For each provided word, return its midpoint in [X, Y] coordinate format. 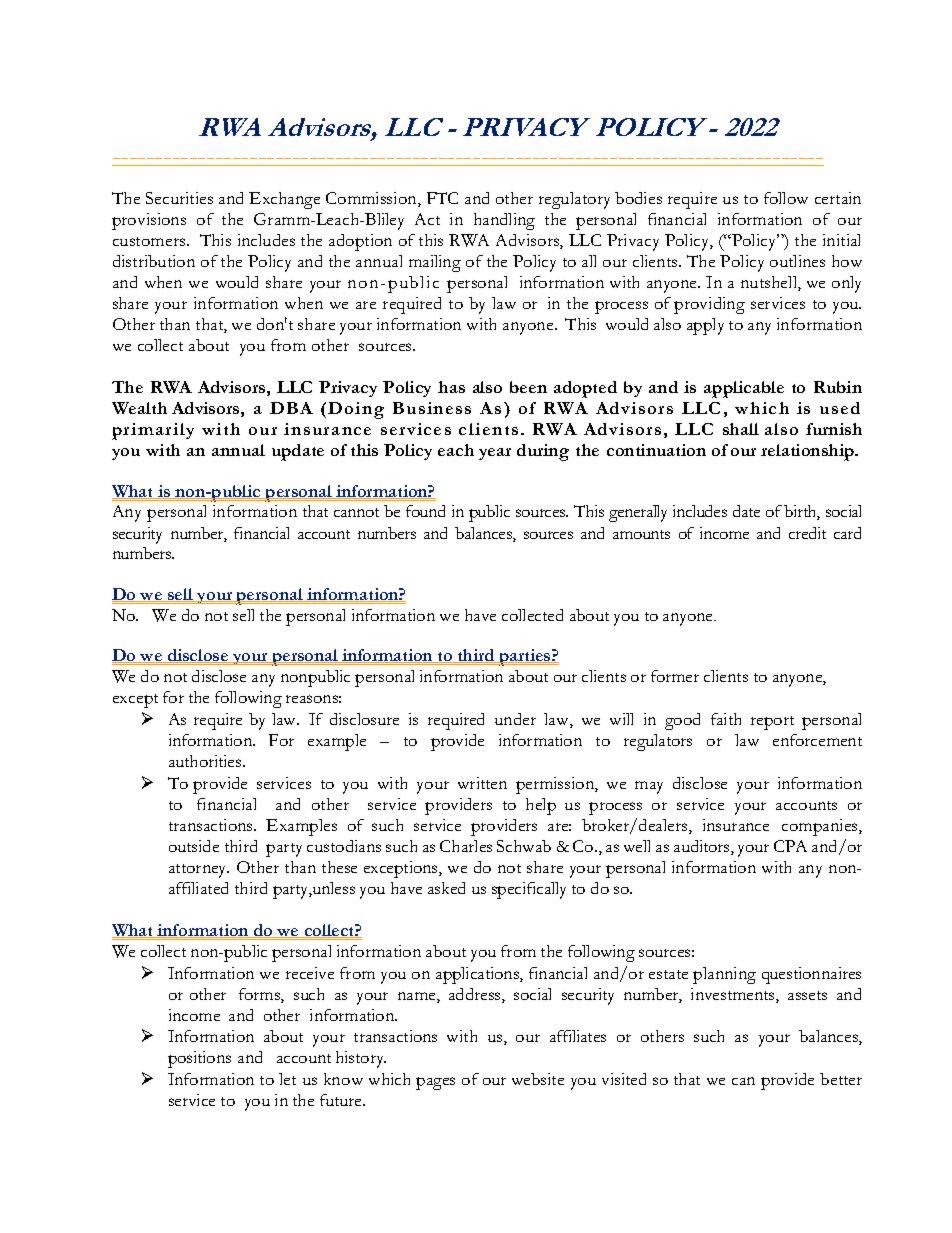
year [495, 454]
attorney [199, 871]
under [515, 719]
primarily [153, 431]
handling [504, 221]
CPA [790, 846]
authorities [206, 761]
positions [199, 1059]
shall [741, 429]
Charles [466, 846]
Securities [179, 198]
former [675, 676]
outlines [797, 261]
